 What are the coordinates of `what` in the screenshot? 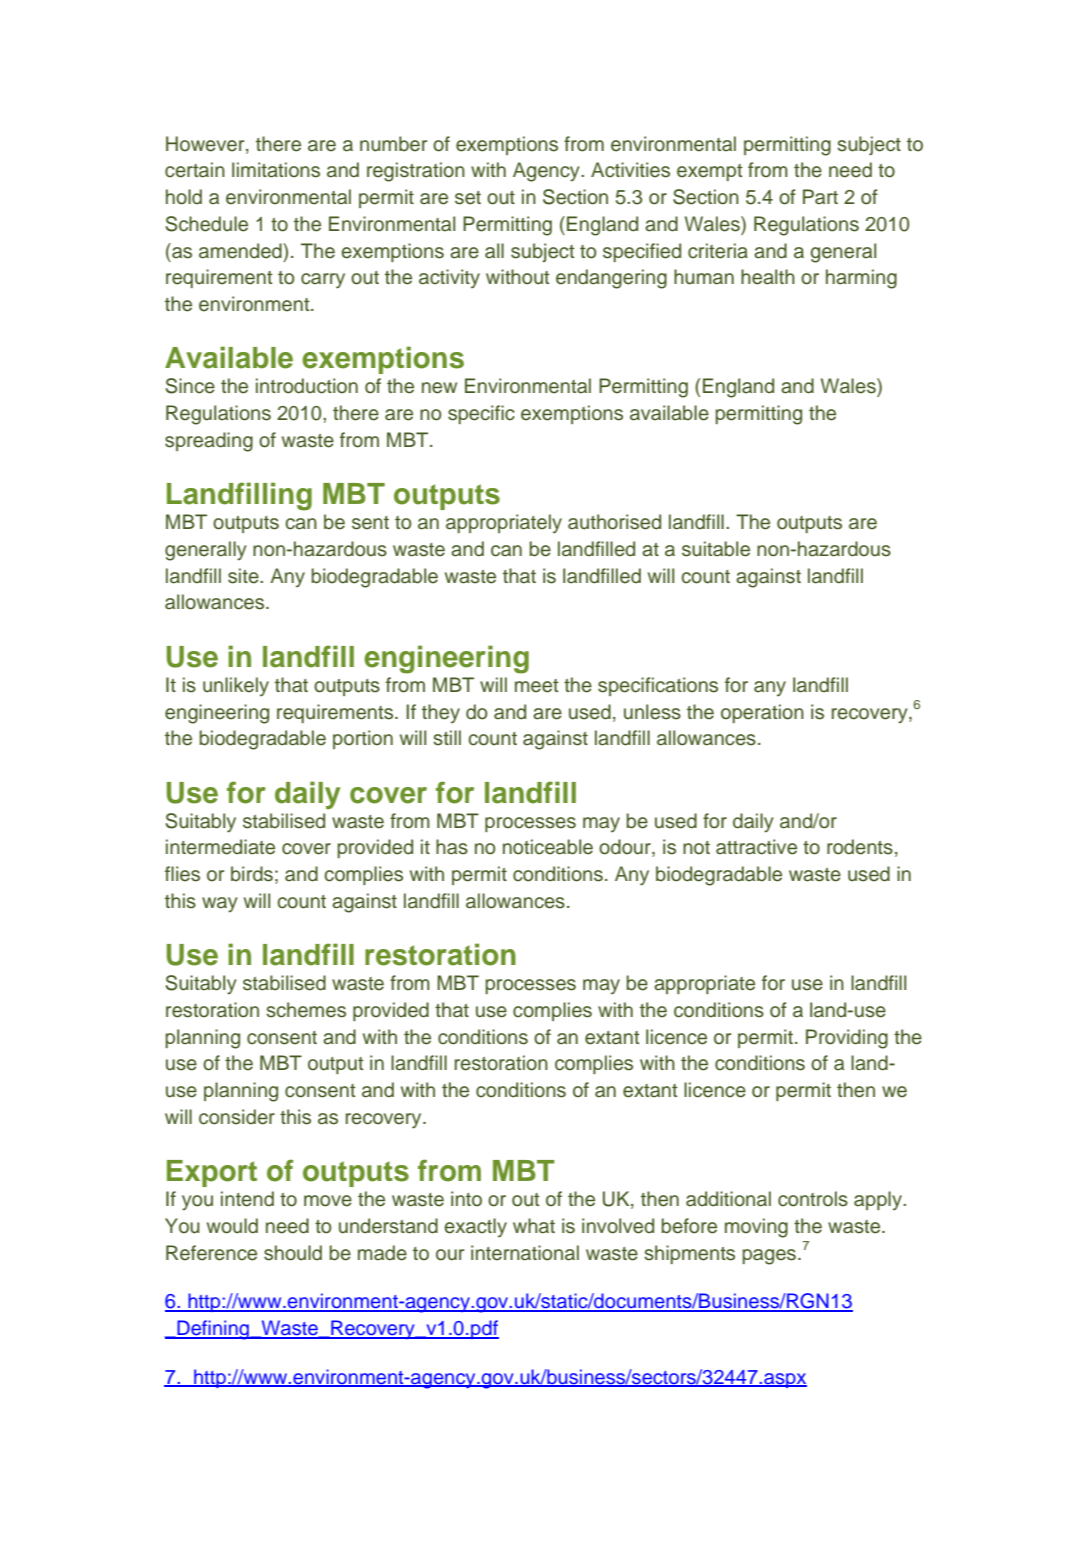 It's located at (534, 1226).
